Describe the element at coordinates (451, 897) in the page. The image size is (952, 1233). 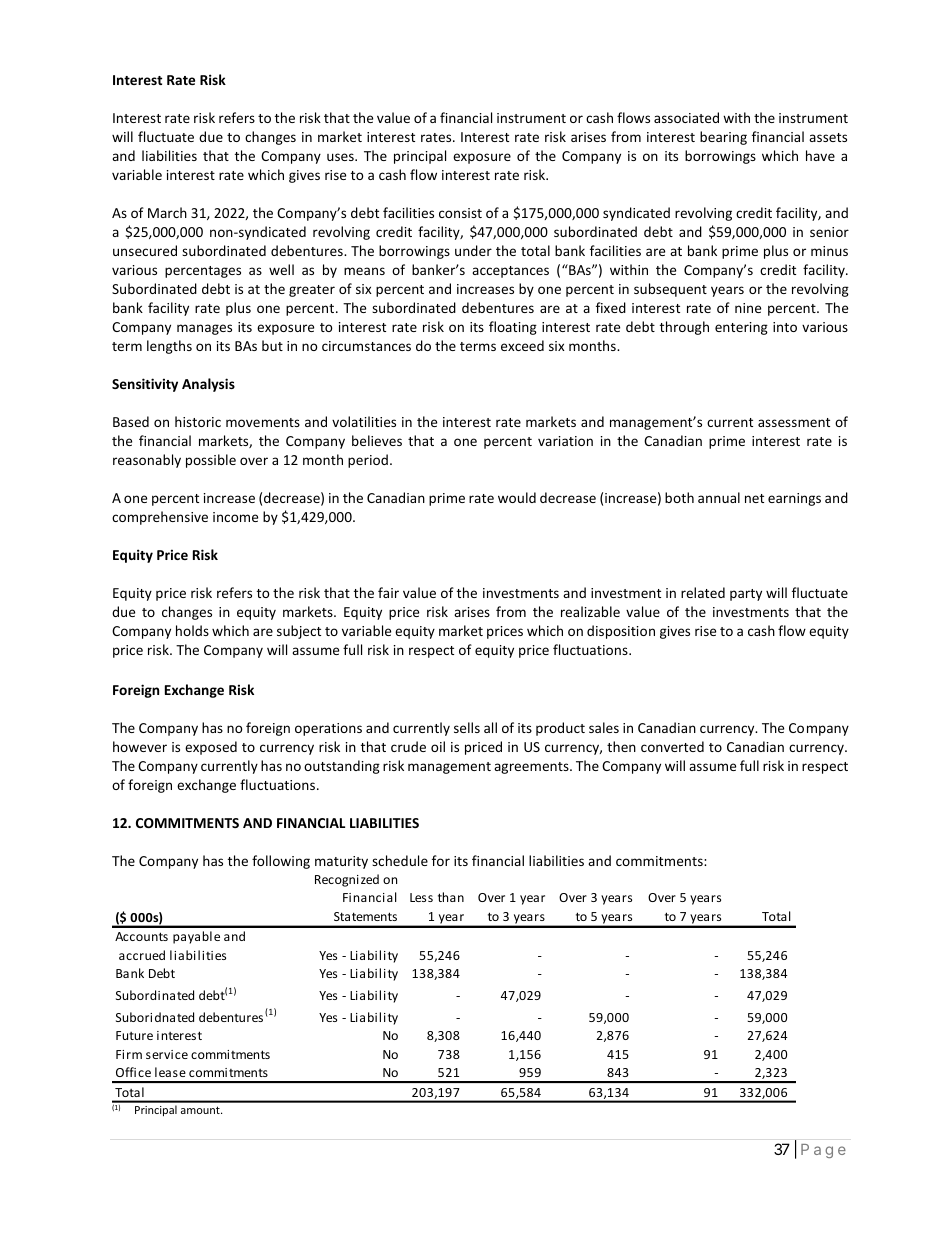
I see `than` at that location.
